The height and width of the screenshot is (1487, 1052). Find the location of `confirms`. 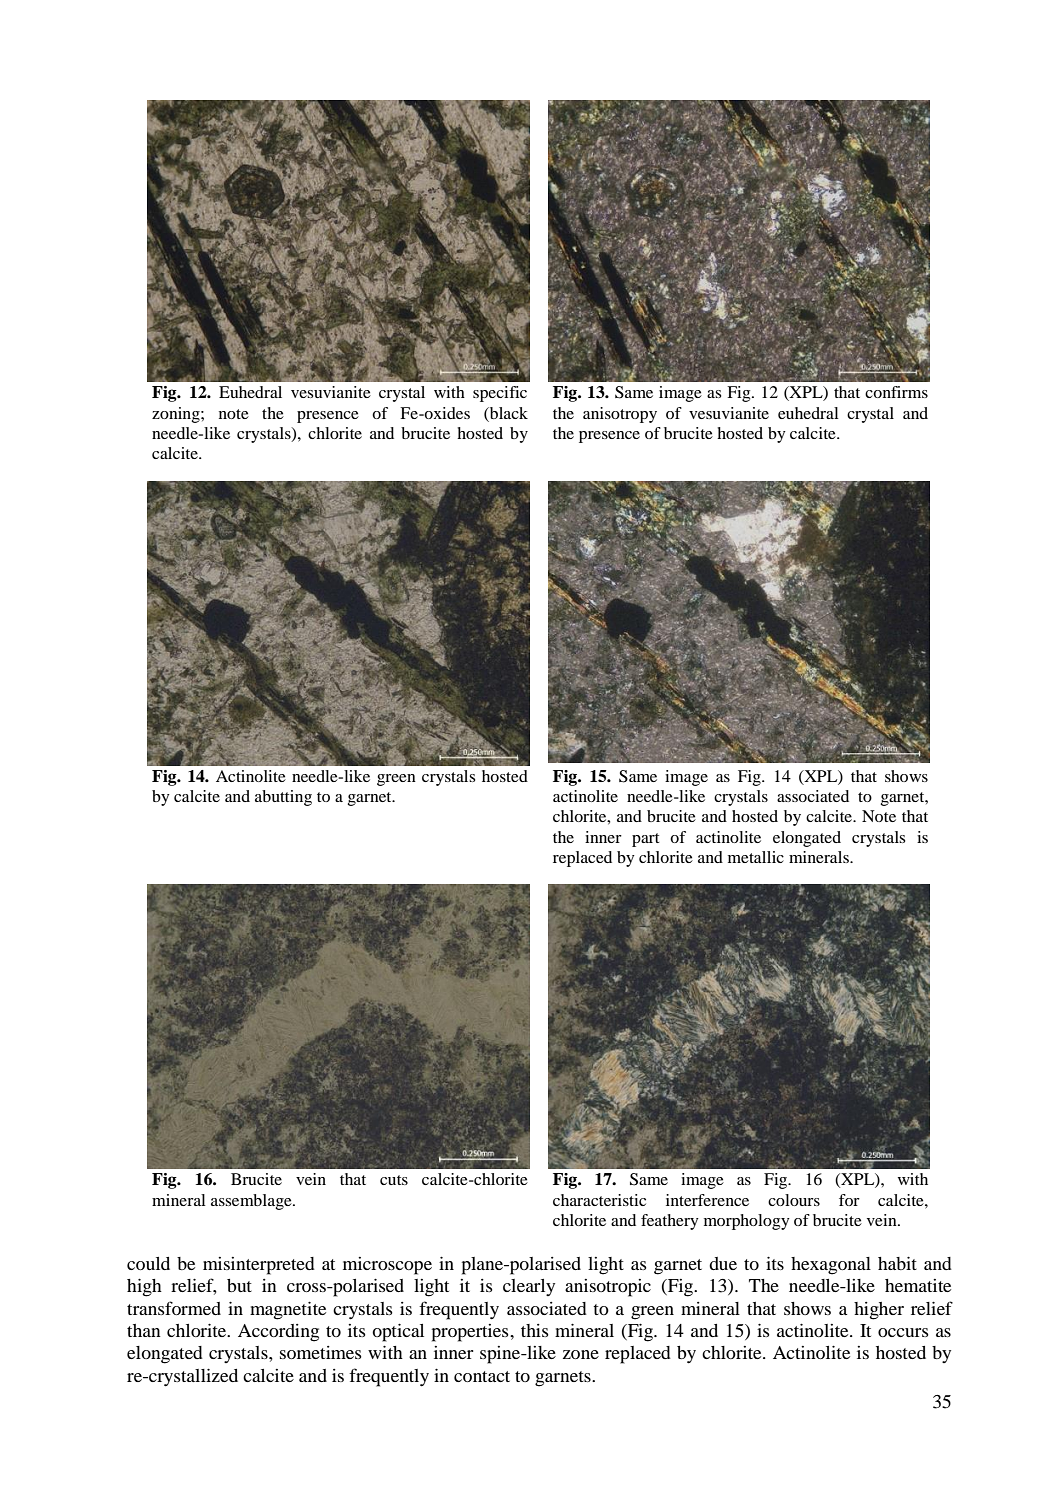

confirms is located at coordinates (896, 392).
